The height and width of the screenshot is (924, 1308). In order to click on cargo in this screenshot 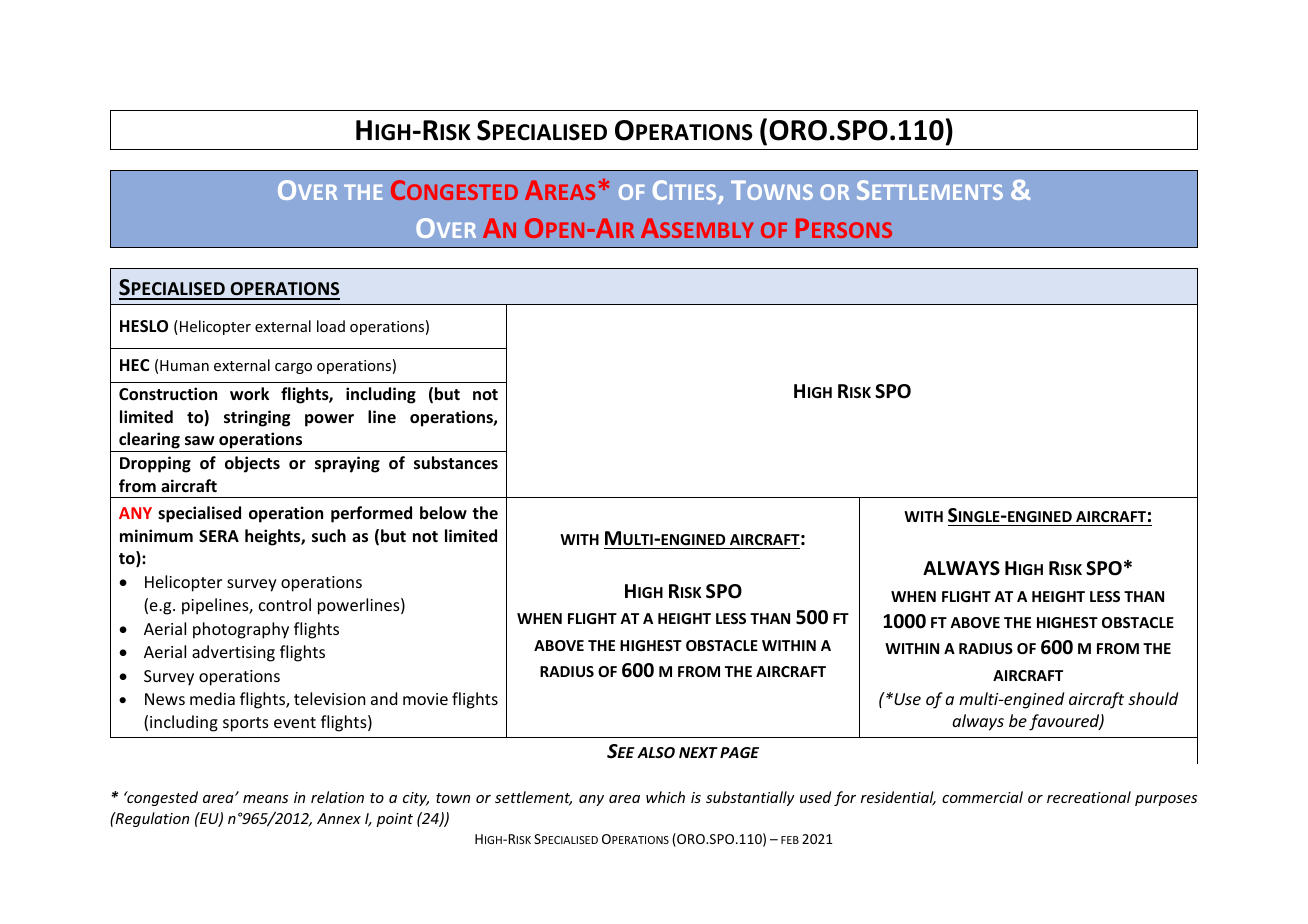, I will do `click(293, 368)`.
